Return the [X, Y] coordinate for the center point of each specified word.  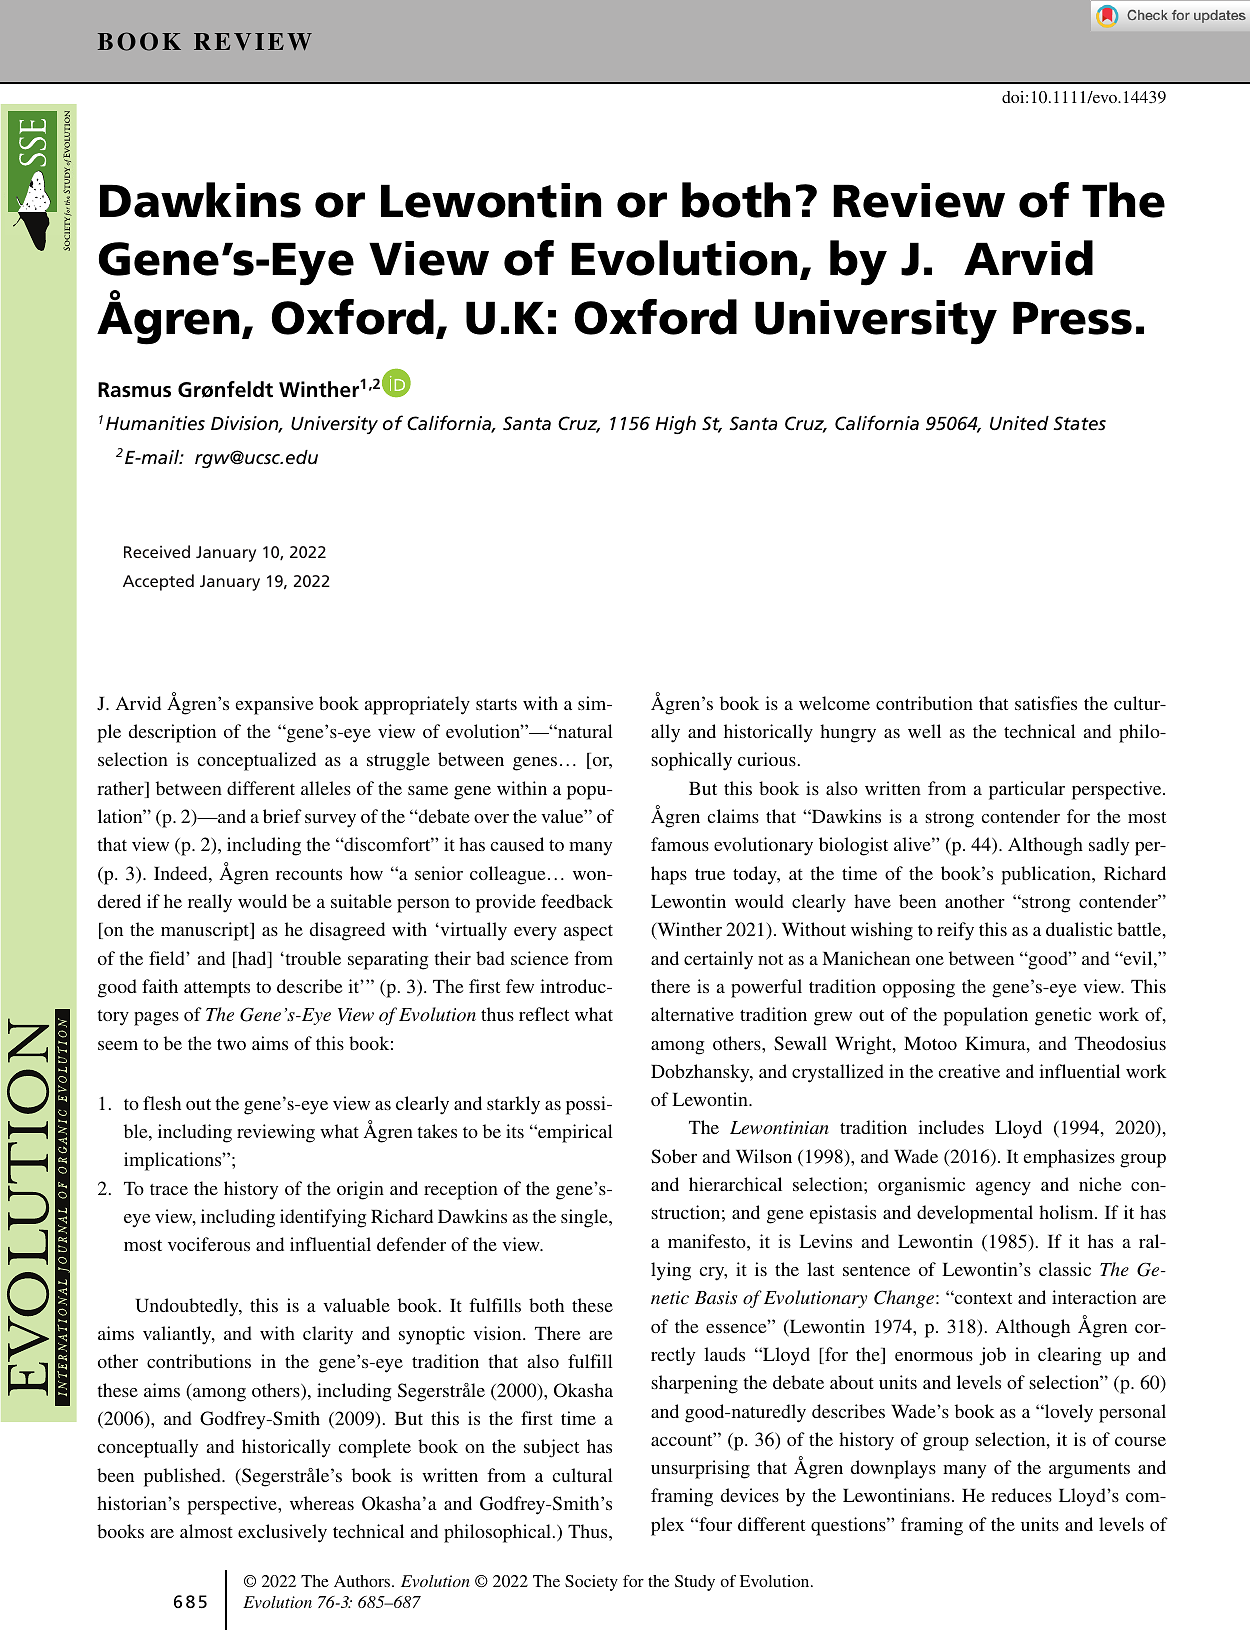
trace [169, 1189]
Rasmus [134, 390]
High [675, 425]
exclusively [282, 1533]
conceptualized [256, 761]
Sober [674, 1156]
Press [1072, 318]
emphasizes [1069, 1158]
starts [496, 704]
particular [1027, 790]
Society [591, 1583]
